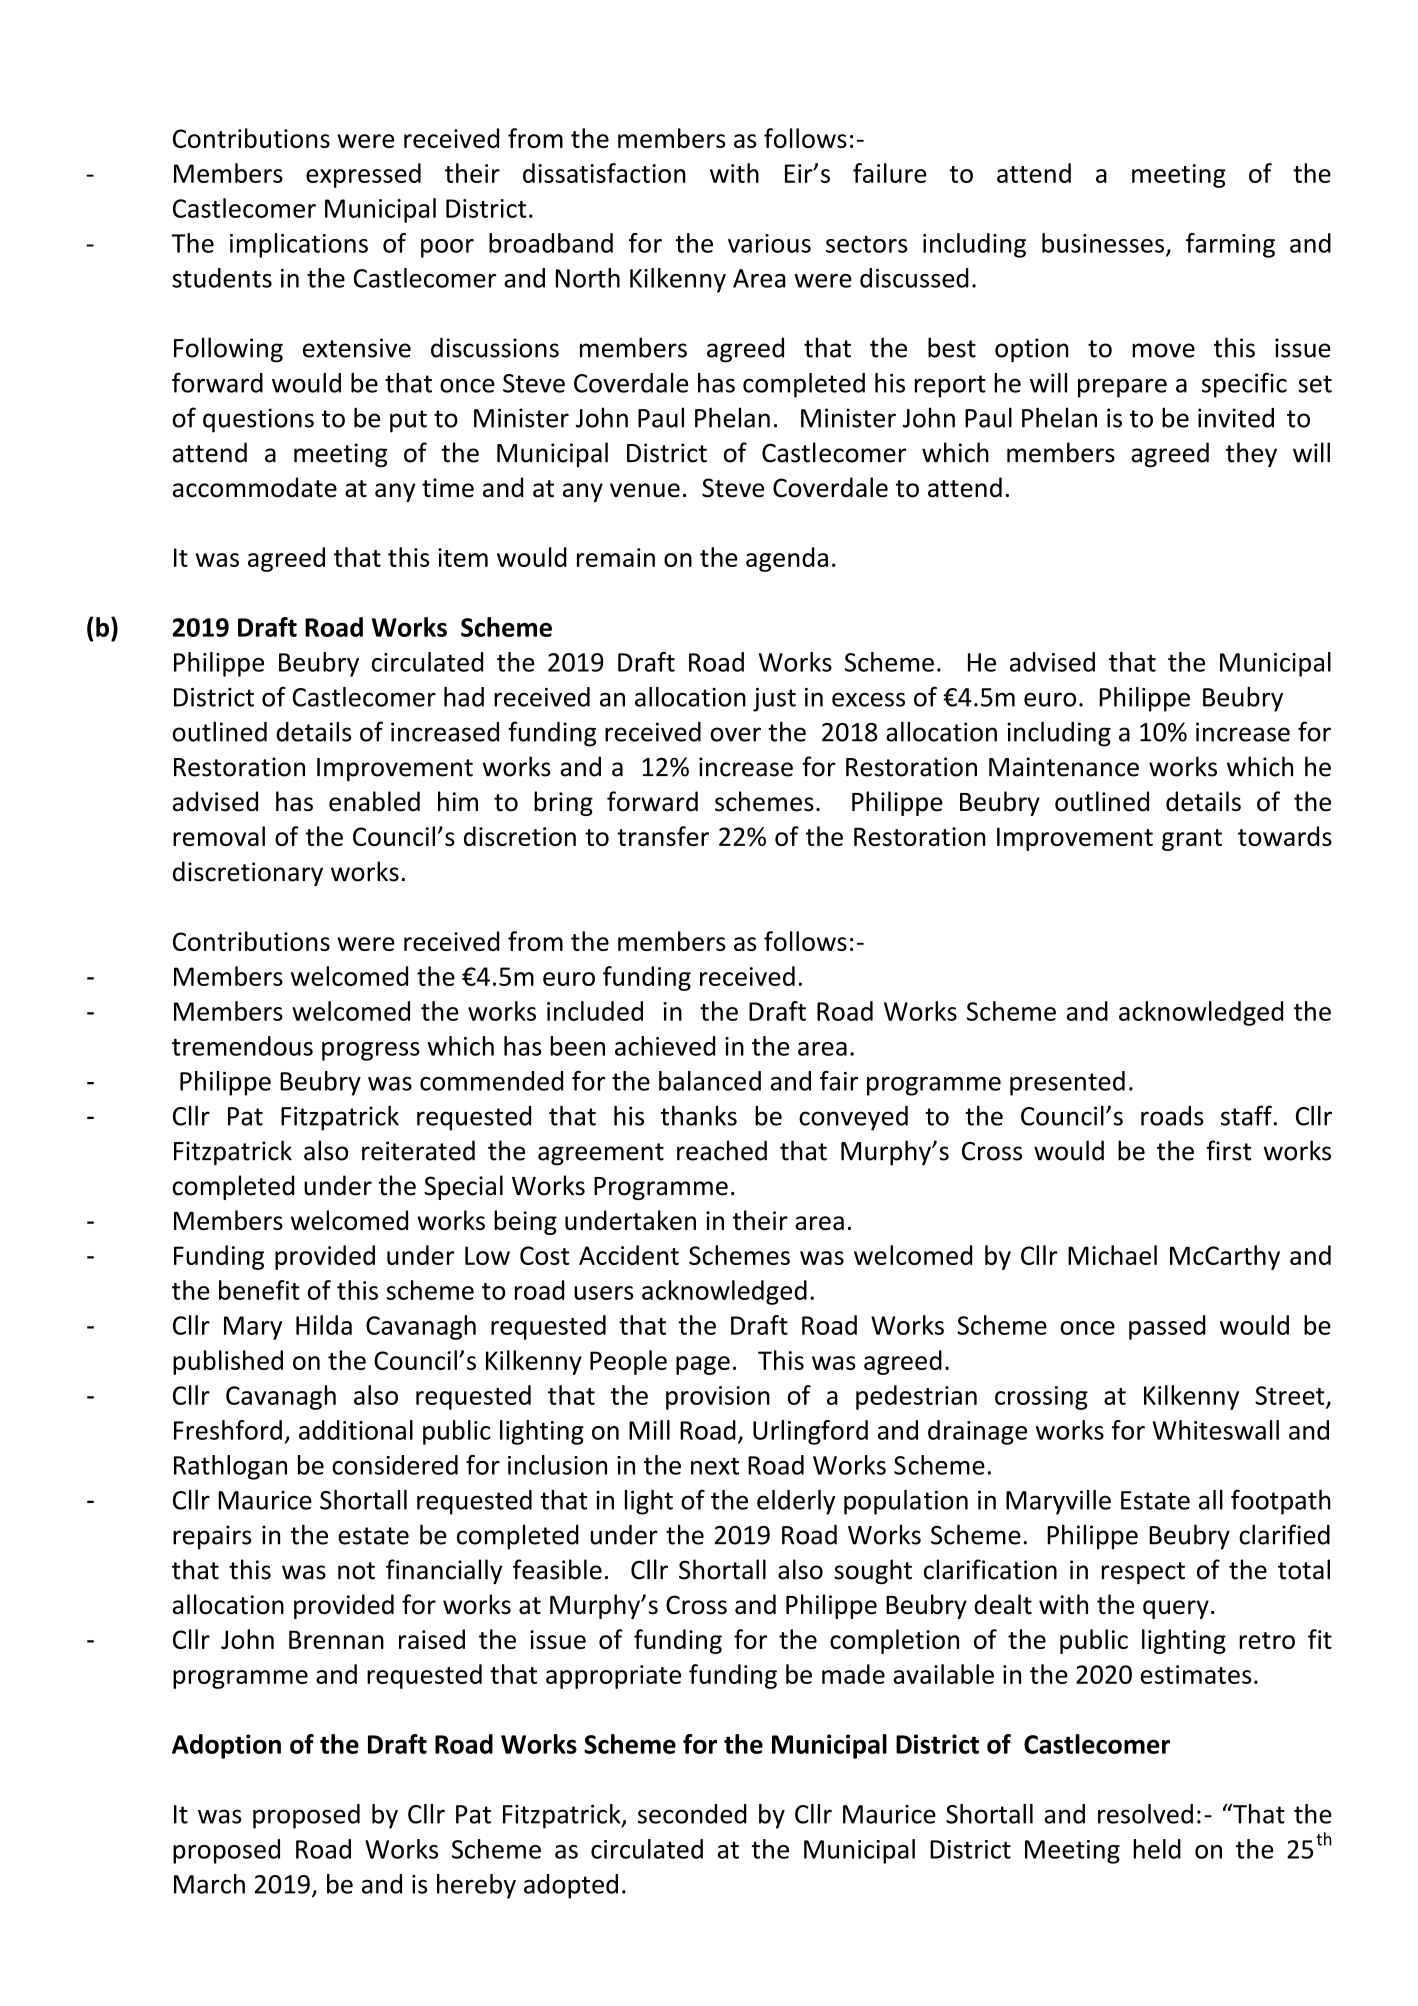 This page has height=2006, width=1418. I want to click on enabled, so click(374, 801).
